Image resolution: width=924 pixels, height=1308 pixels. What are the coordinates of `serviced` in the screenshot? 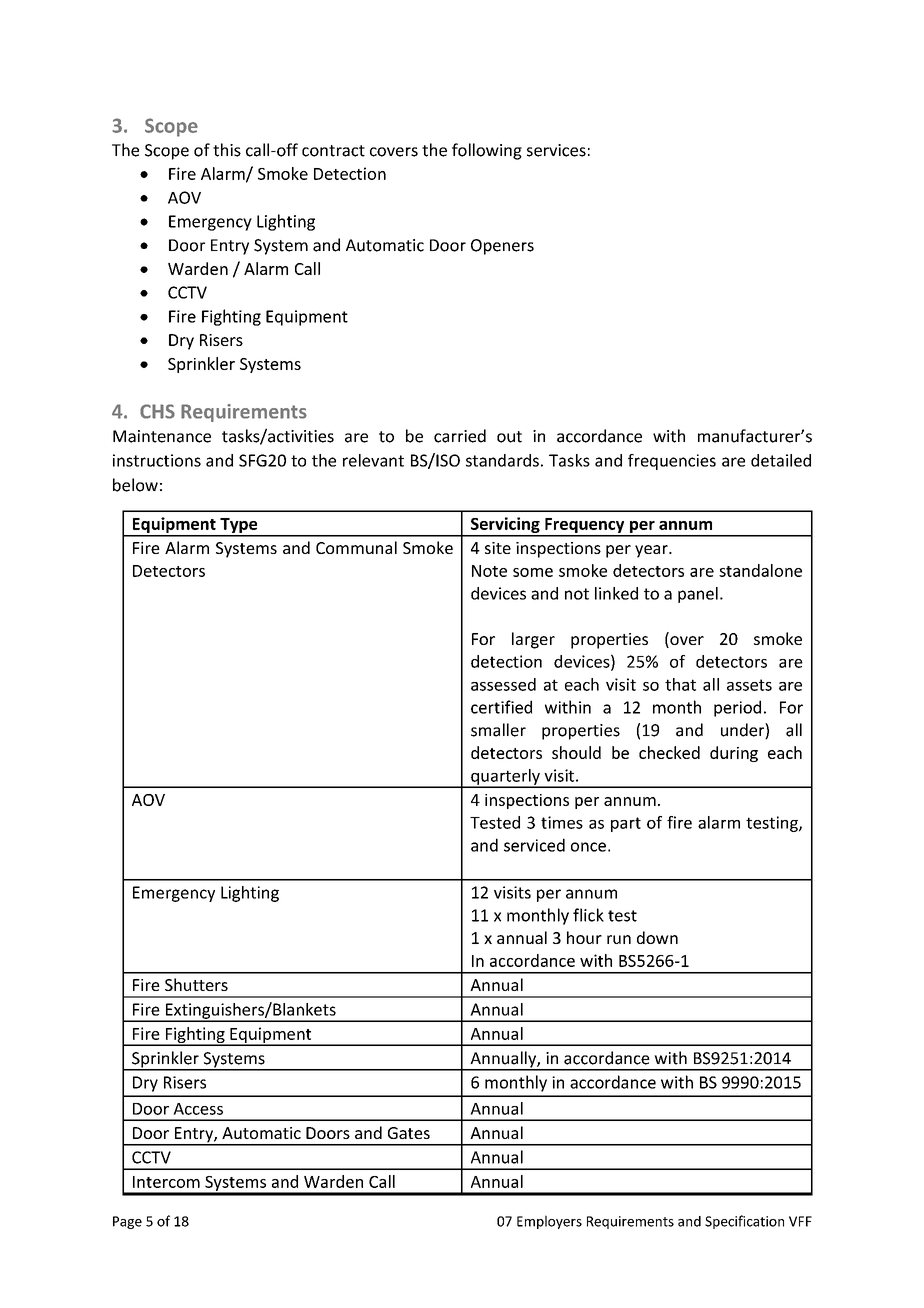 It's located at (534, 845).
